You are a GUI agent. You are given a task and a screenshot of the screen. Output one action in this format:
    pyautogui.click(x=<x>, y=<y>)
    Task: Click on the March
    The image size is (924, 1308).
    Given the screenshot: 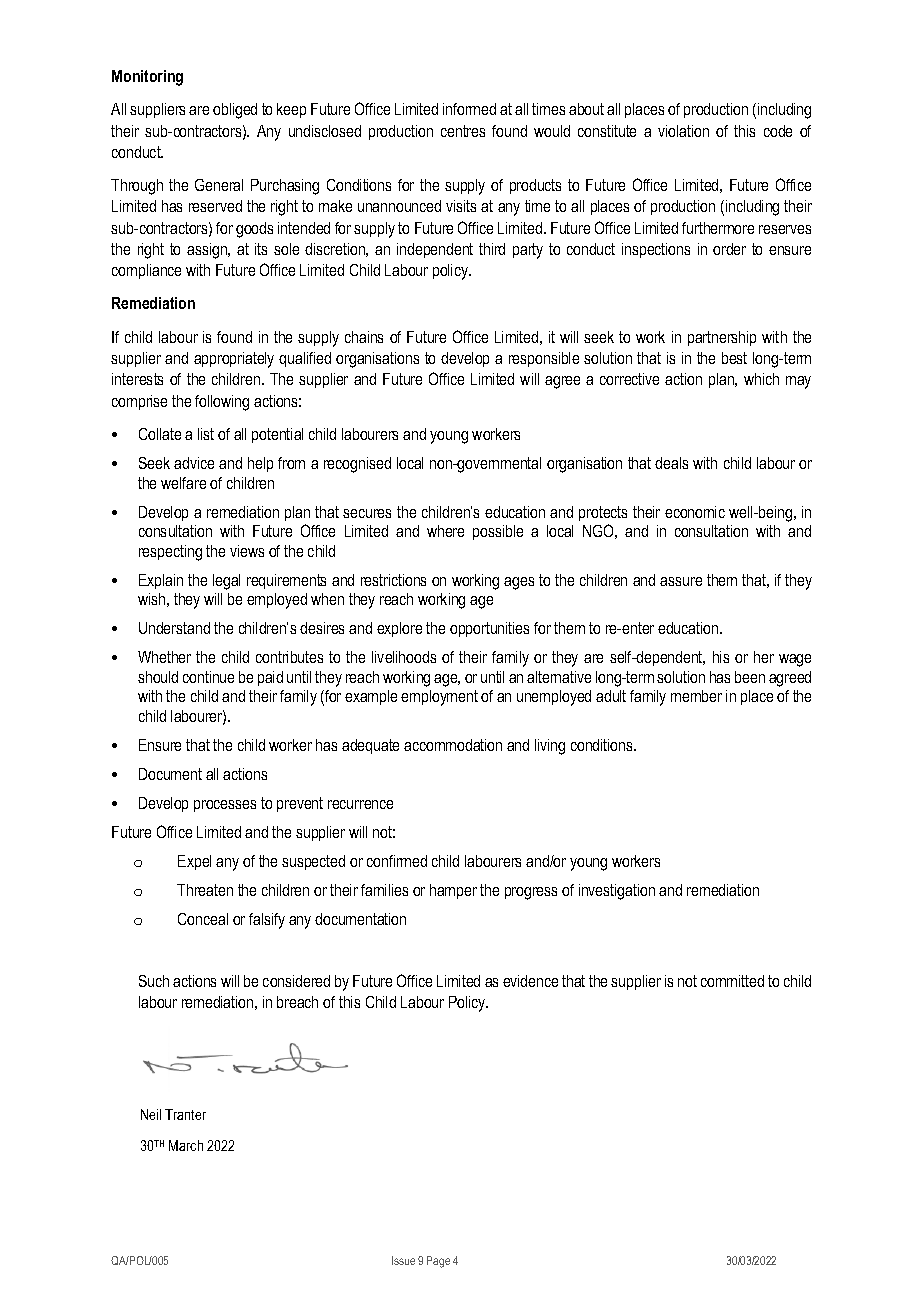 What is the action you would take?
    pyautogui.click(x=186, y=1145)
